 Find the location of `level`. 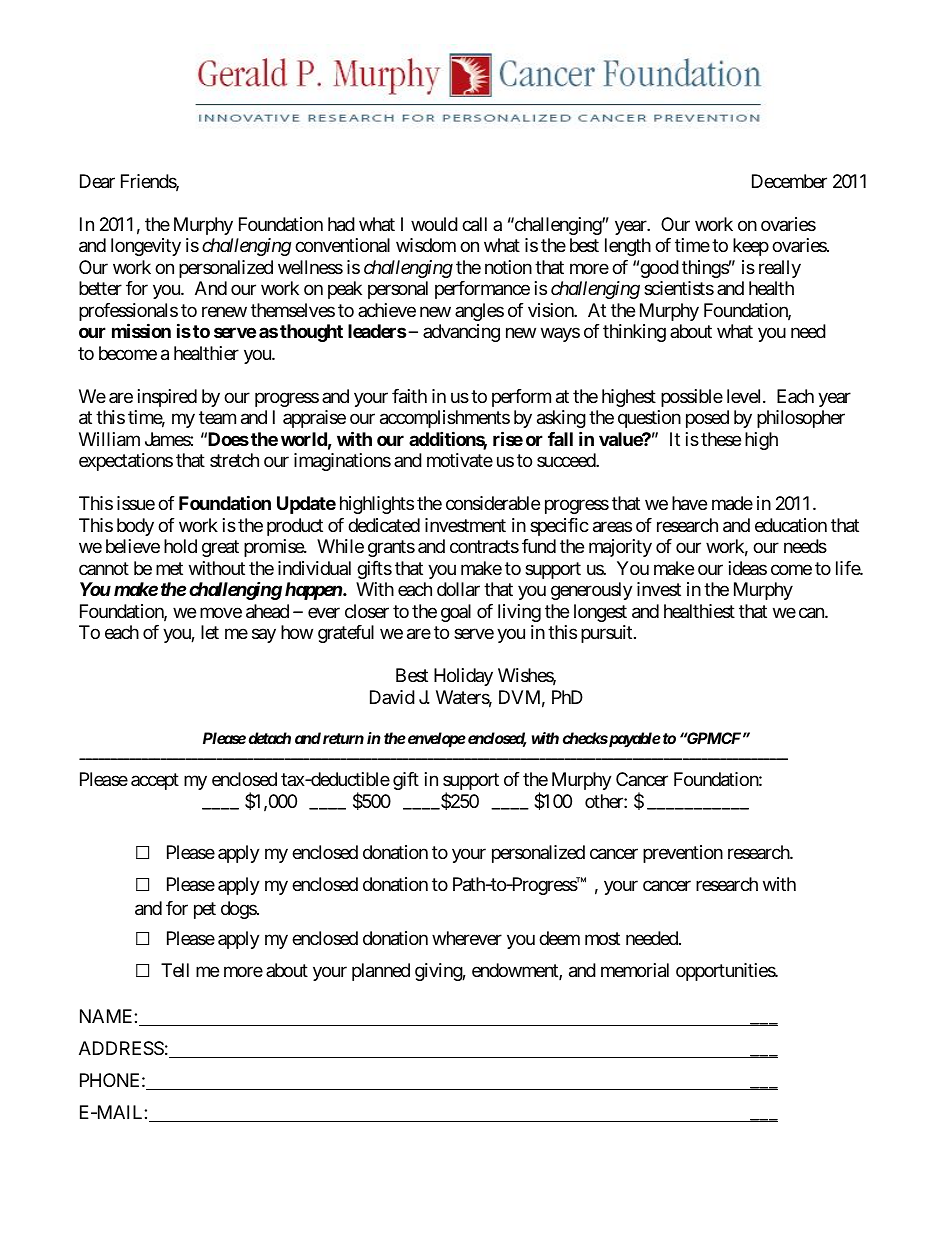

level is located at coordinates (745, 396).
